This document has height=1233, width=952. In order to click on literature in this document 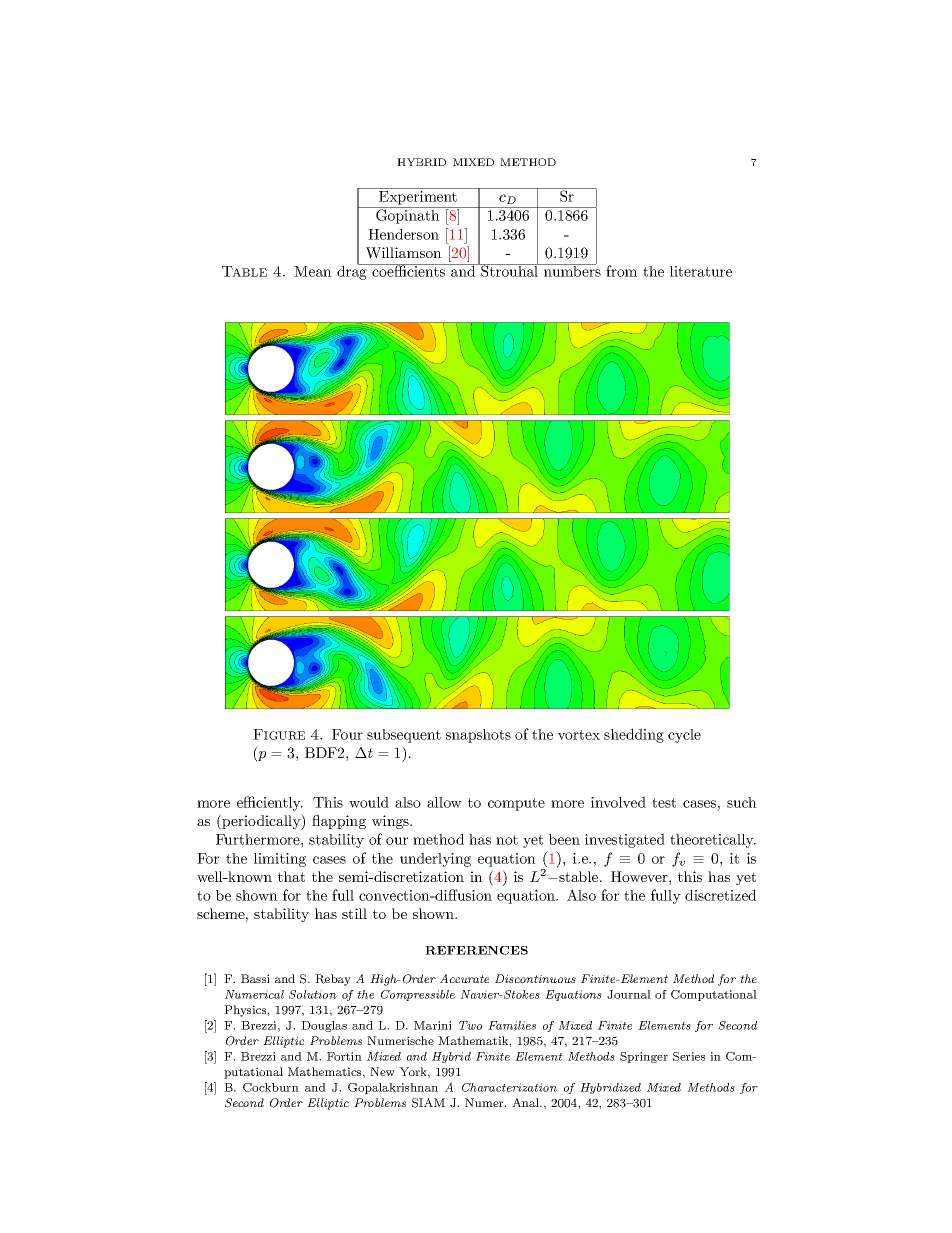, I will do `click(701, 271)`.
